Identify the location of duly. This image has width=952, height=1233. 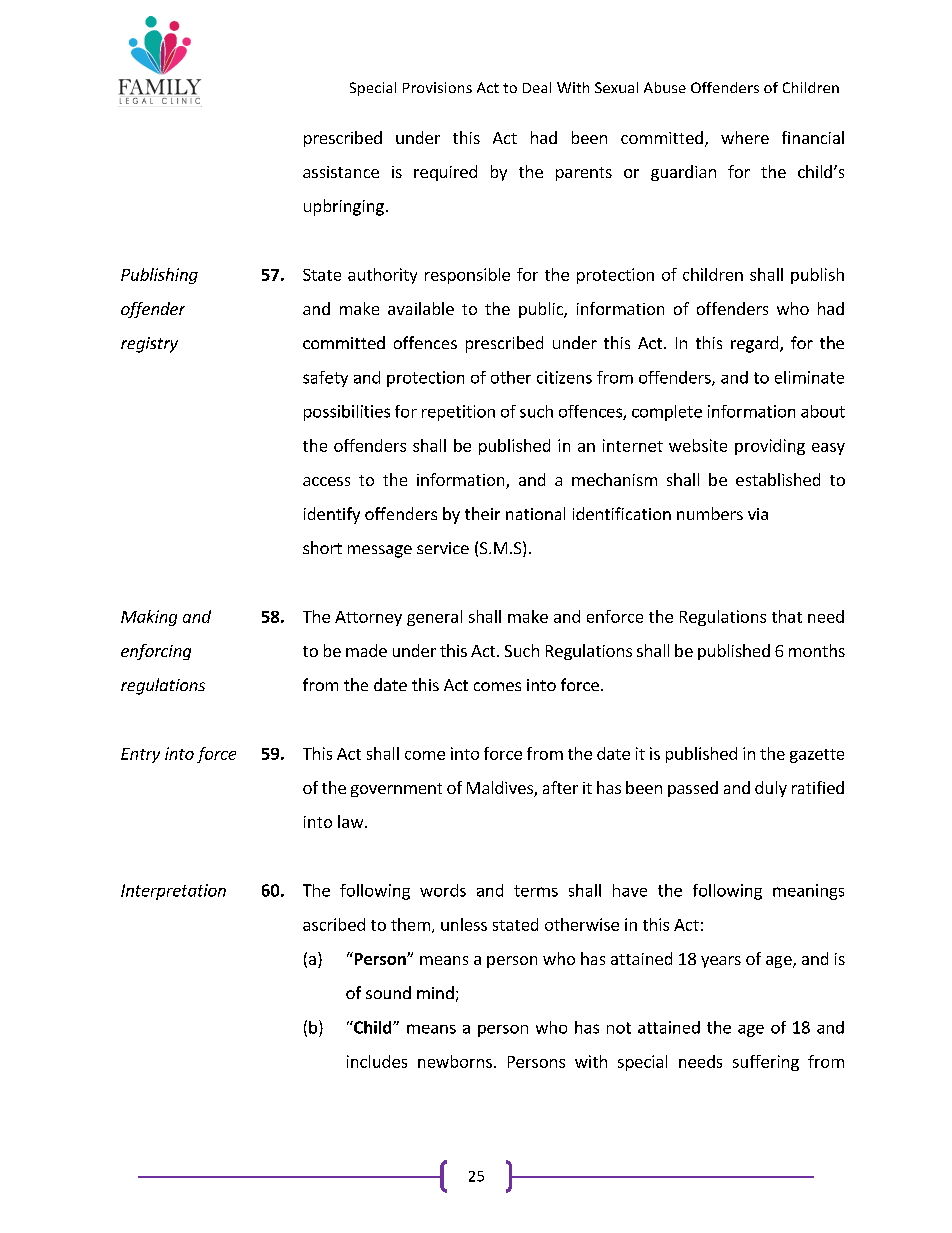
(771, 789).
